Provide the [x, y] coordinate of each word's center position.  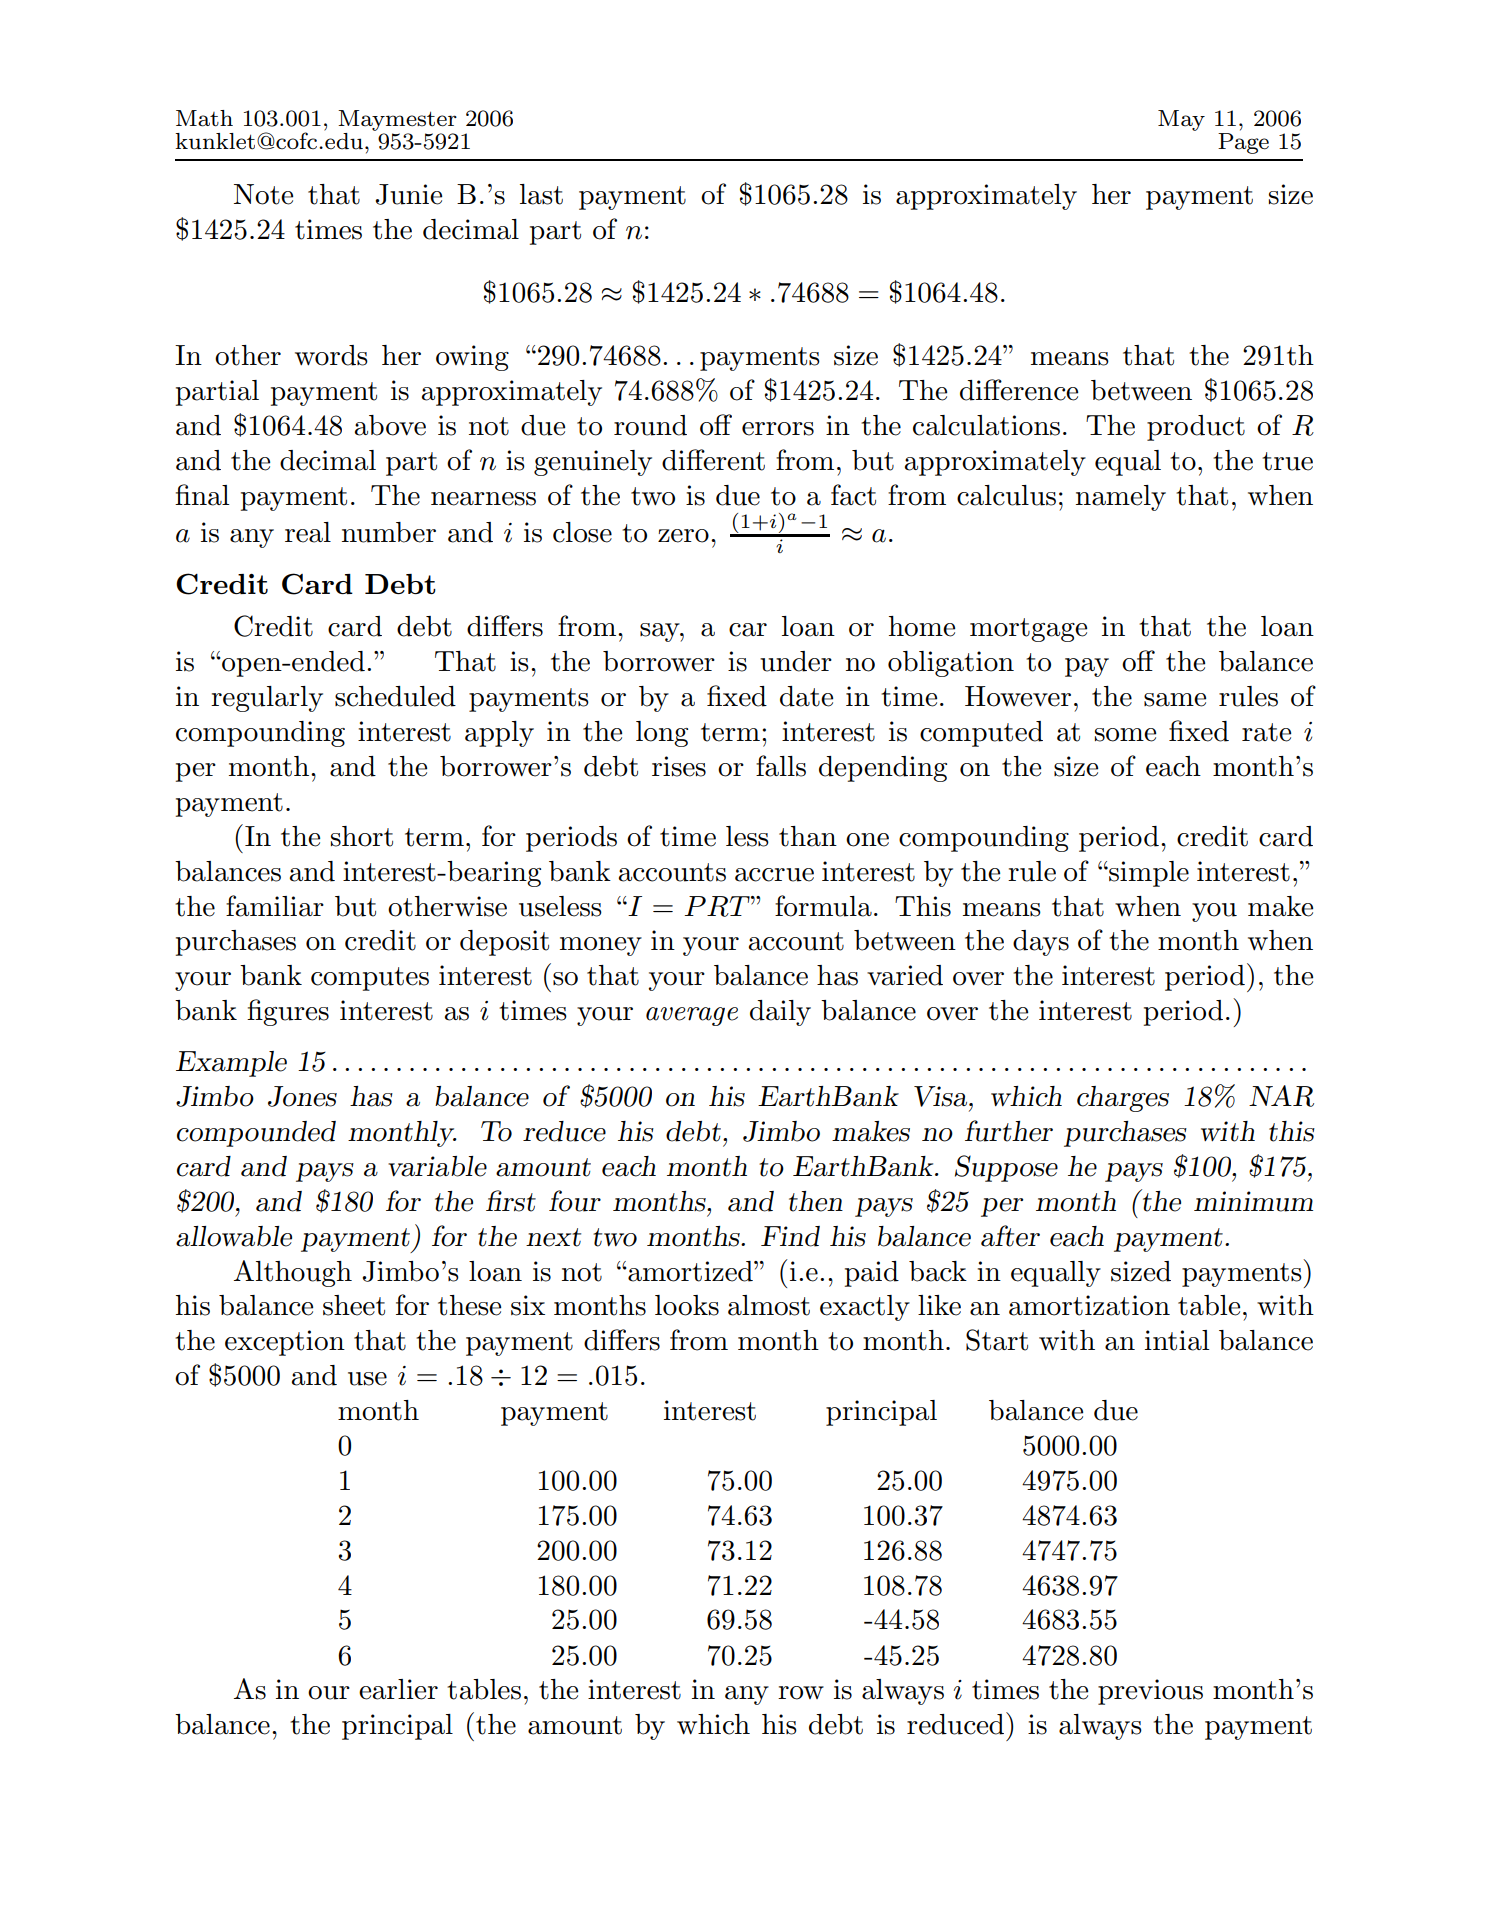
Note [263, 194]
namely [1121, 498]
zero [683, 536]
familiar [275, 906]
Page [1243, 143]
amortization [1089, 1305]
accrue [774, 875]
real [308, 532]
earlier [398, 1689]
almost [769, 1305]
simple [1148, 874]
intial [1177, 1340]
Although [293, 1273]
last [541, 194]
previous [1150, 1692]
